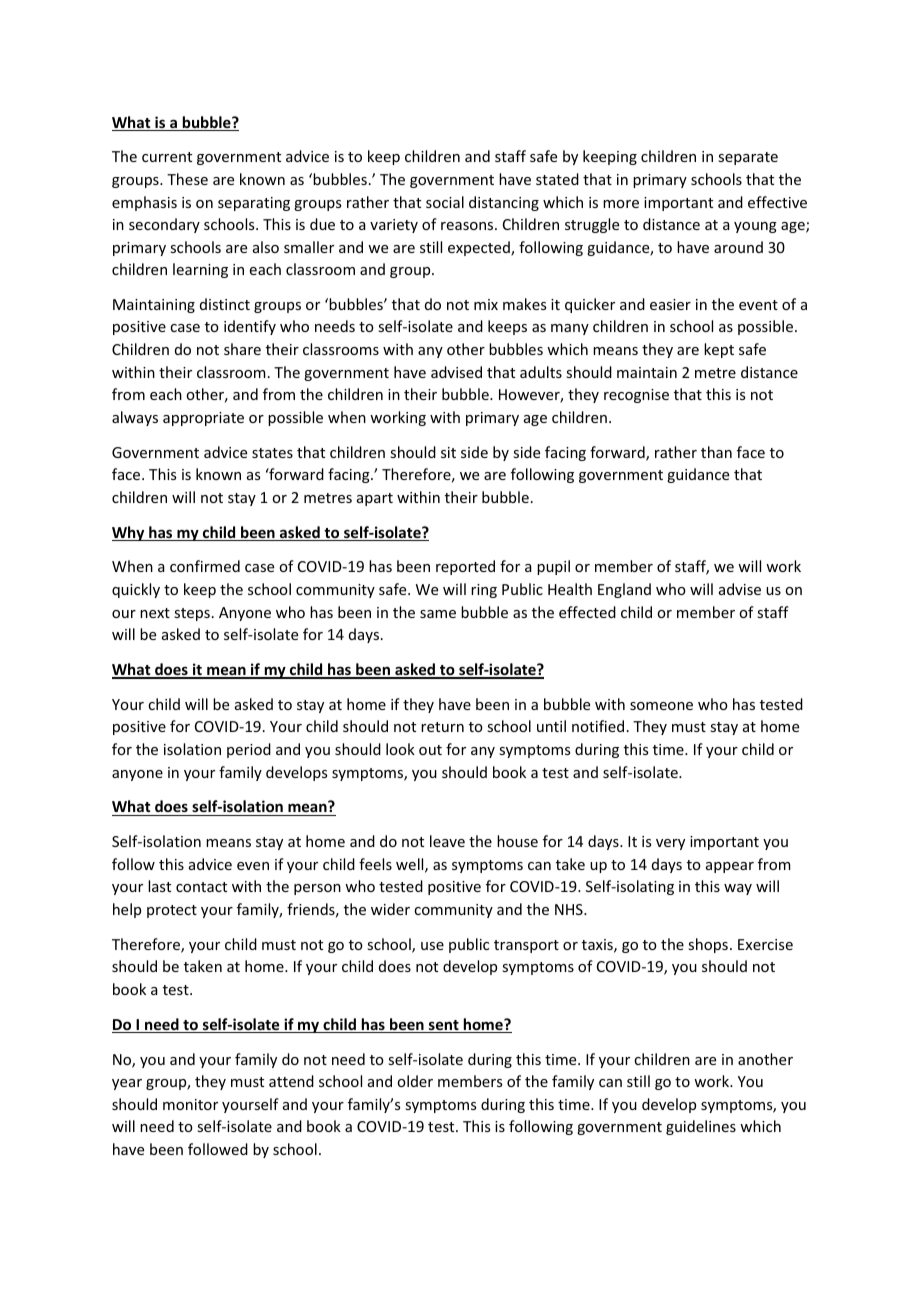 Image resolution: width=924 pixels, height=1308 pixels. Describe the element at coordinates (748, 158) in the screenshot. I see `separate` at that location.
